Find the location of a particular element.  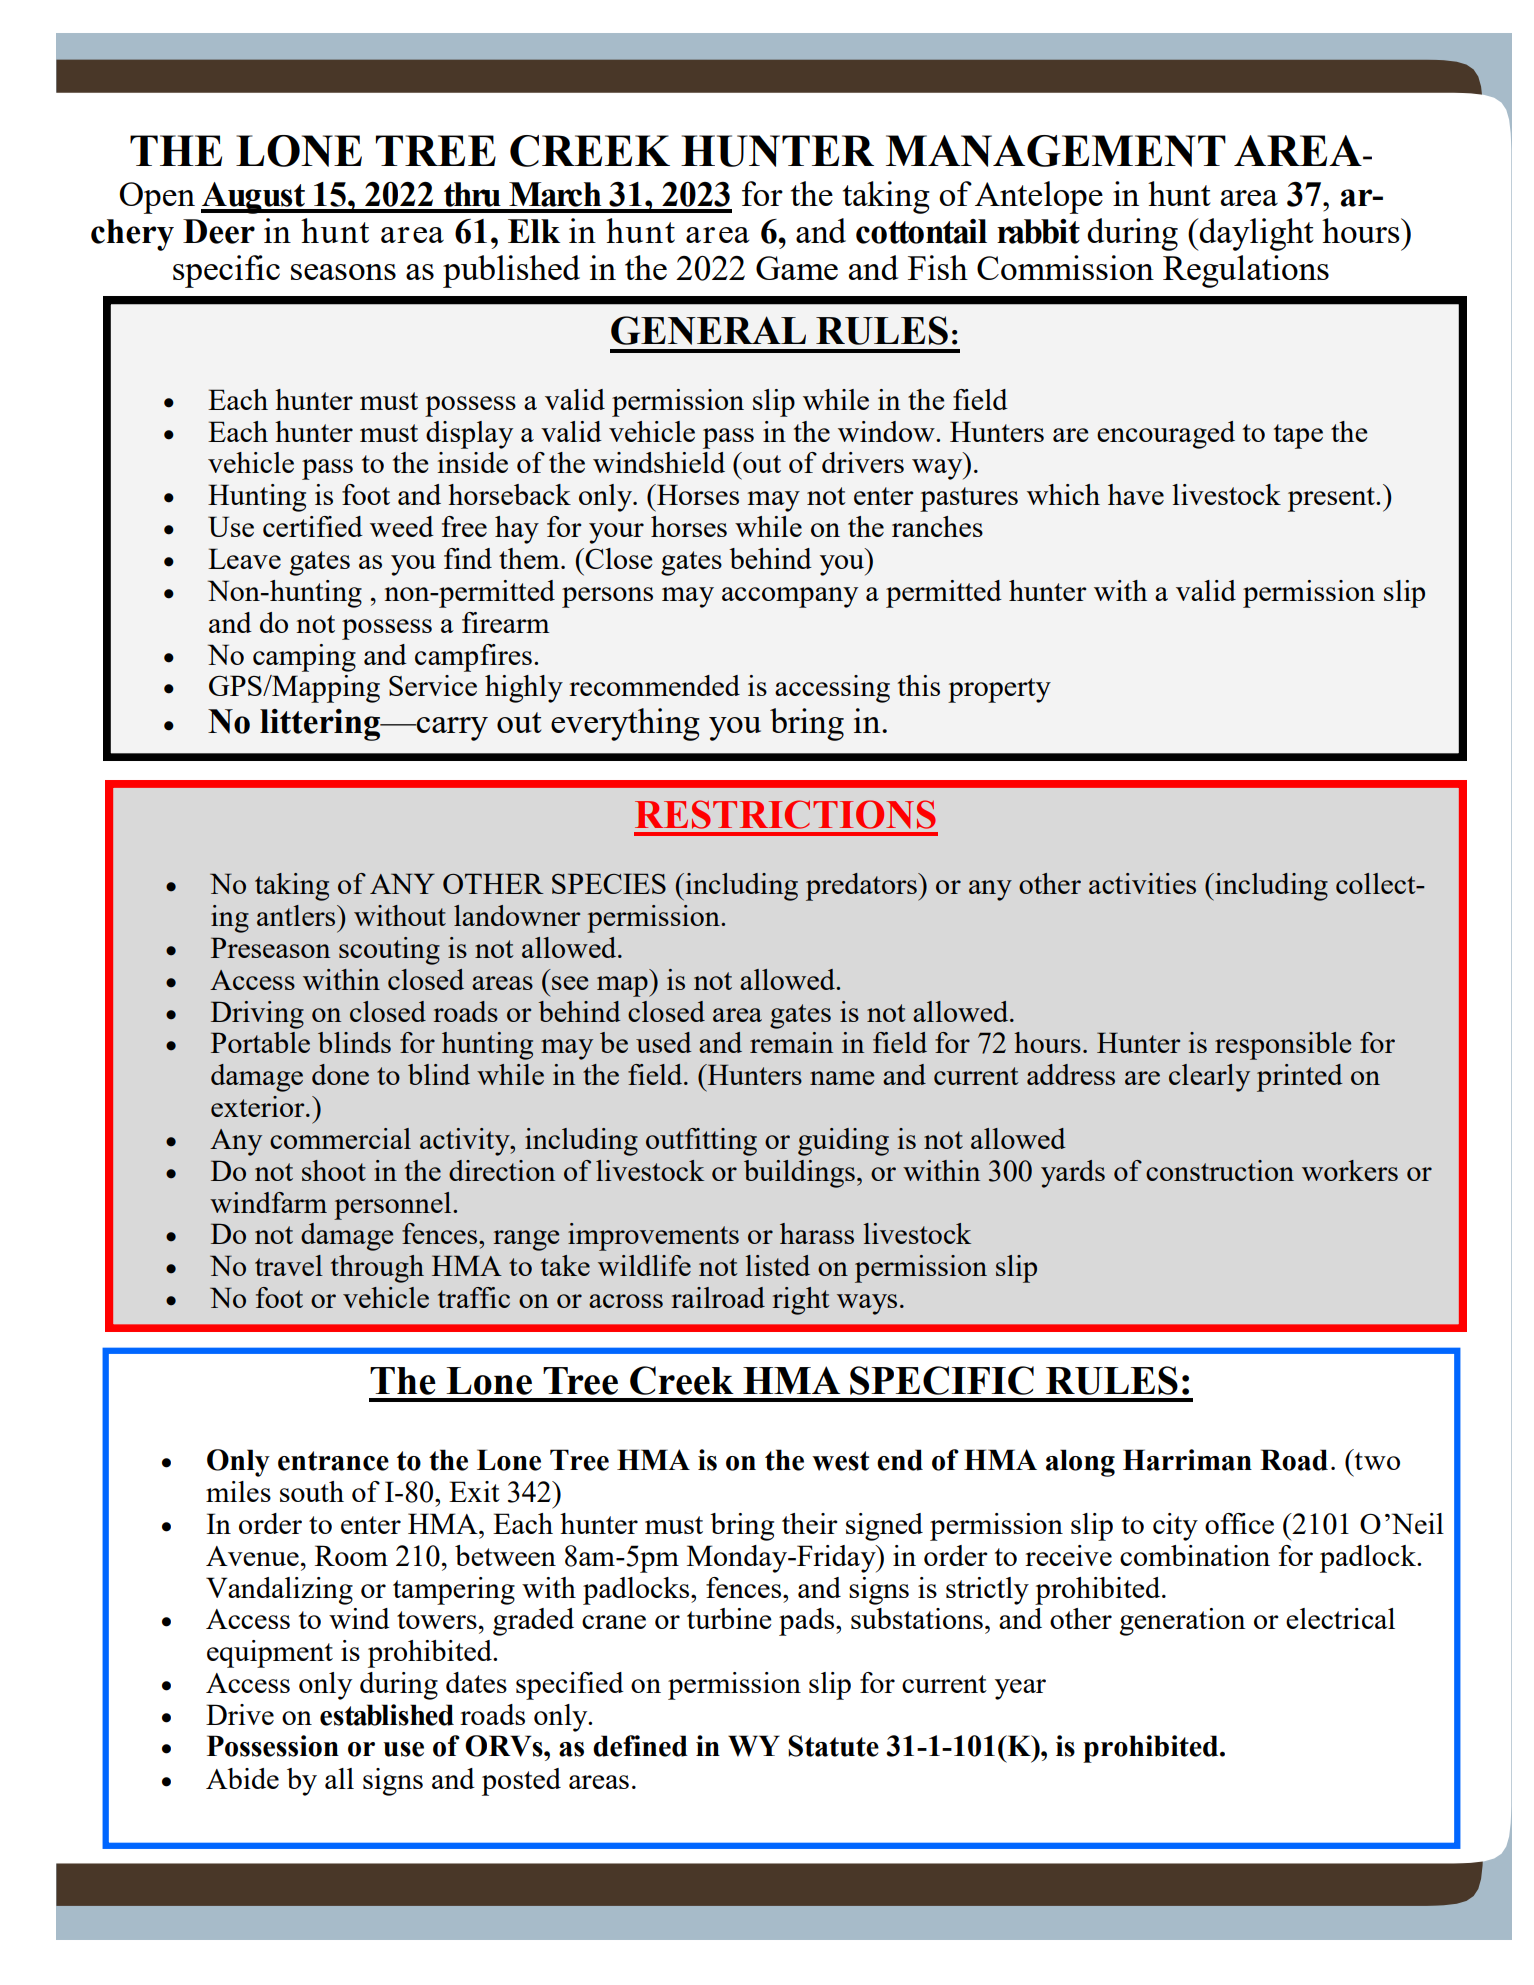

generation is located at coordinates (1183, 1622).
